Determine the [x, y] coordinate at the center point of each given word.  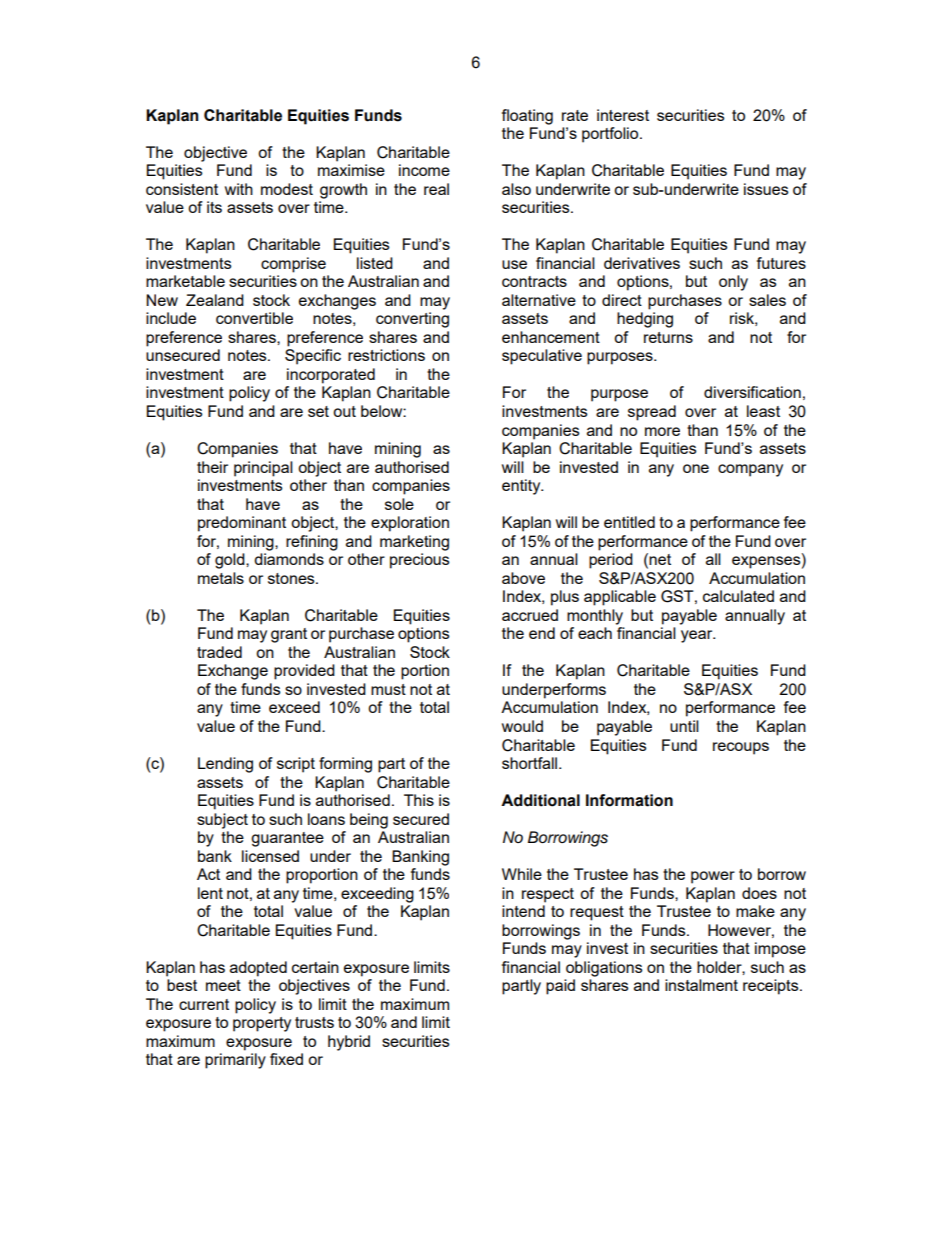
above [523, 578]
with [239, 189]
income [424, 170]
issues [766, 189]
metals [221, 578]
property [262, 1024]
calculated [738, 596]
